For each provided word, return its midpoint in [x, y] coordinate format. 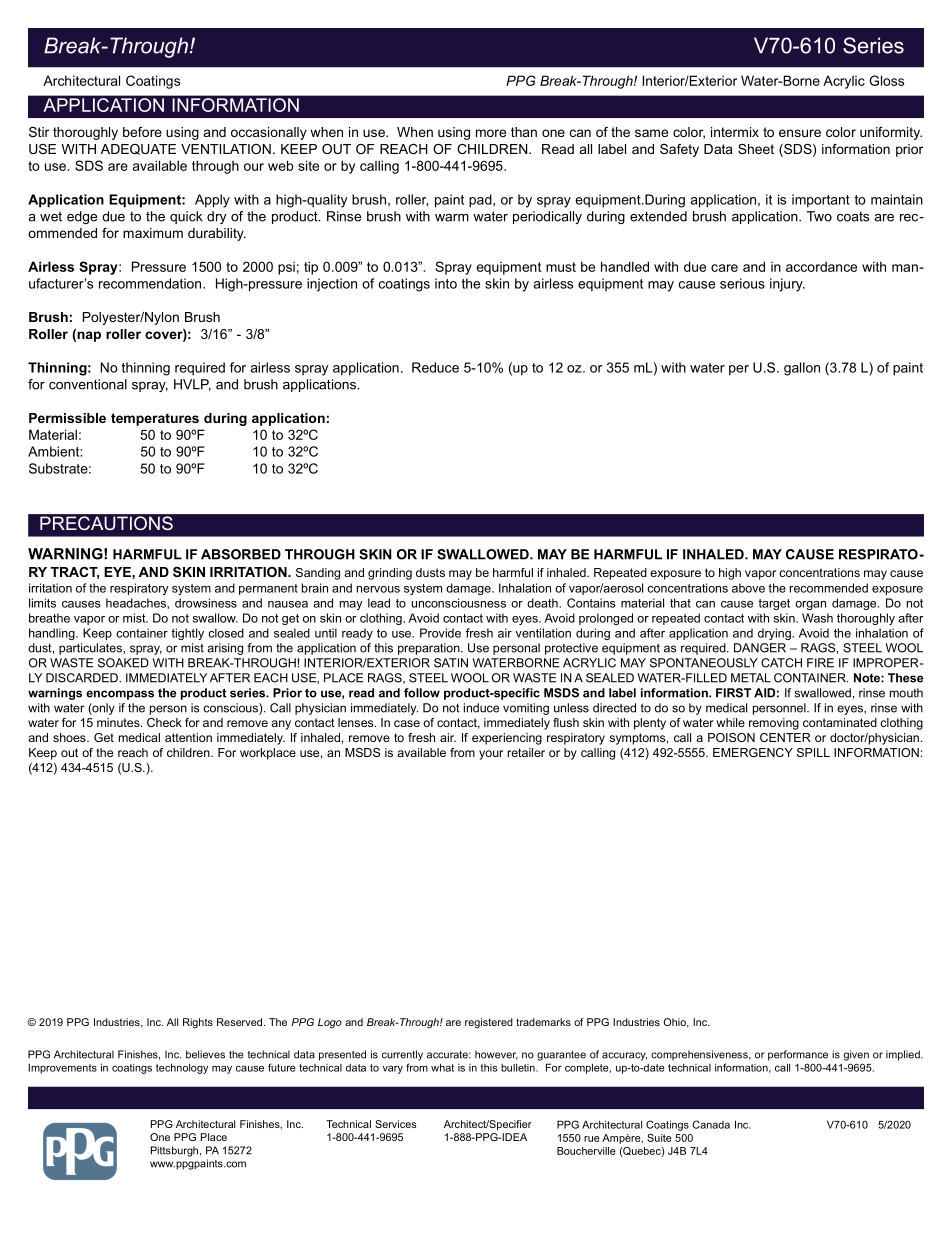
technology [182, 1068]
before [142, 132]
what [442, 1067]
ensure [800, 133]
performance [798, 1055]
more [491, 133]
